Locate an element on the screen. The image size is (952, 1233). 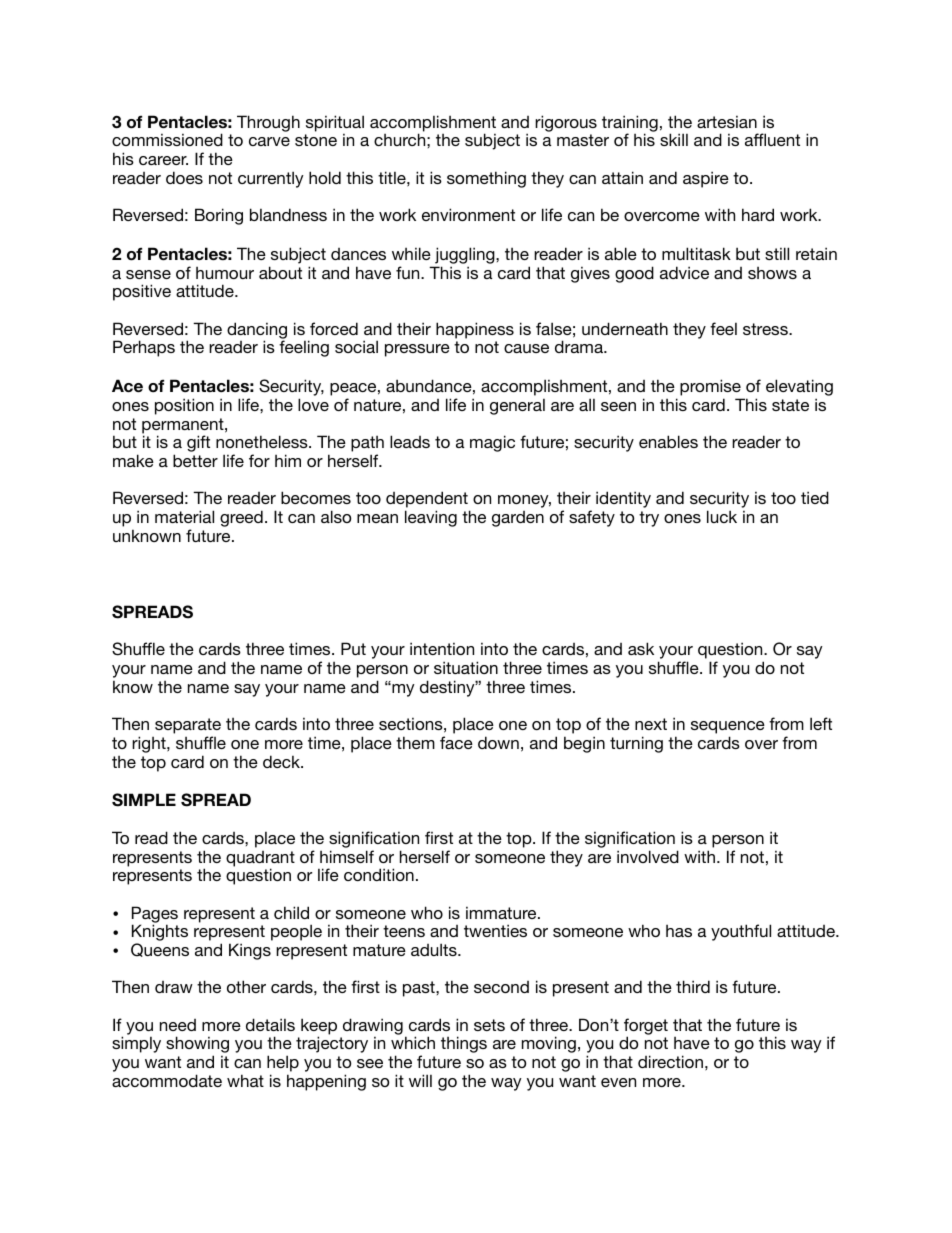
happiness is located at coordinates (475, 330).
